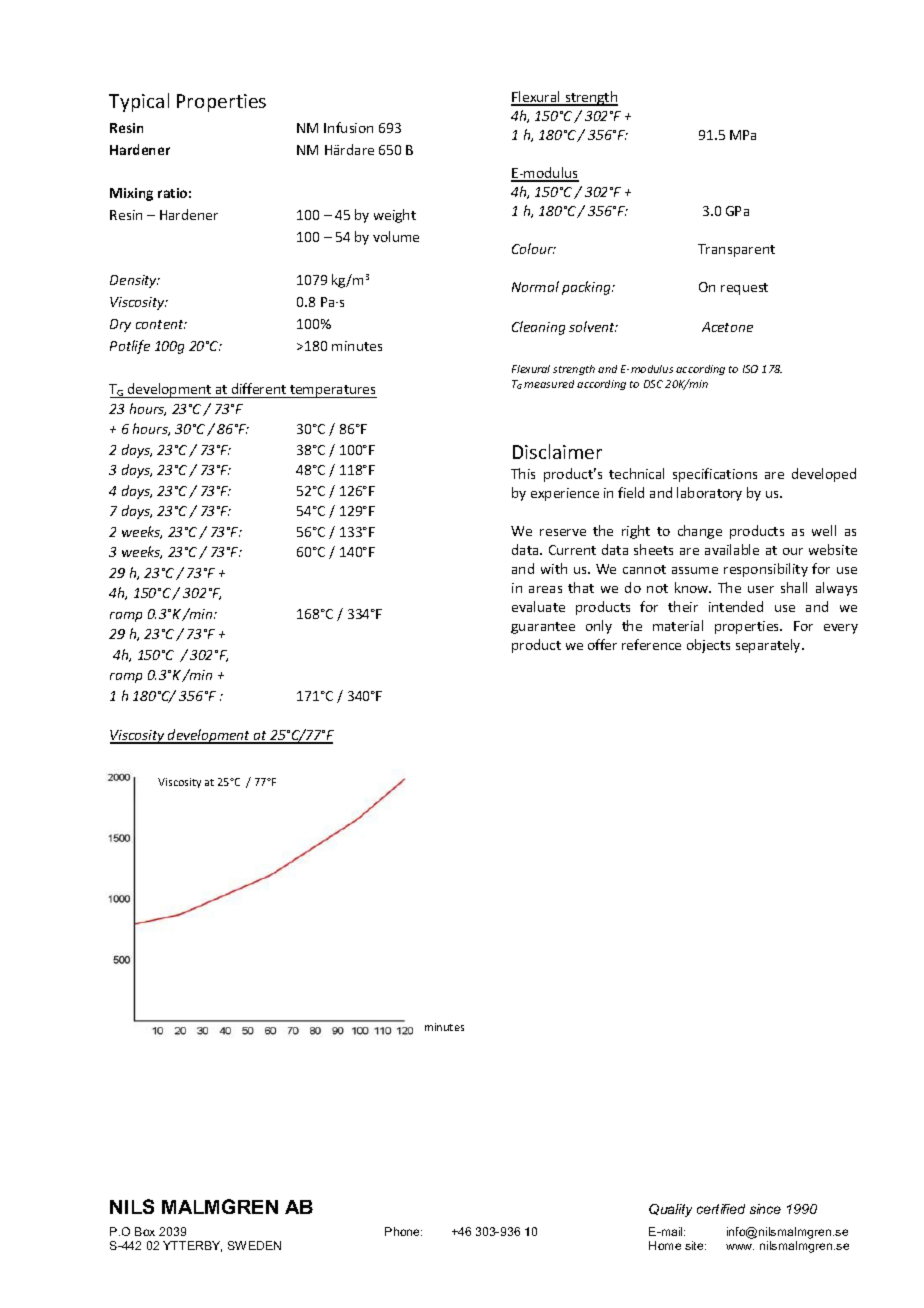 Image resolution: width=924 pixels, height=1308 pixels. I want to click on different, so click(259, 388).
